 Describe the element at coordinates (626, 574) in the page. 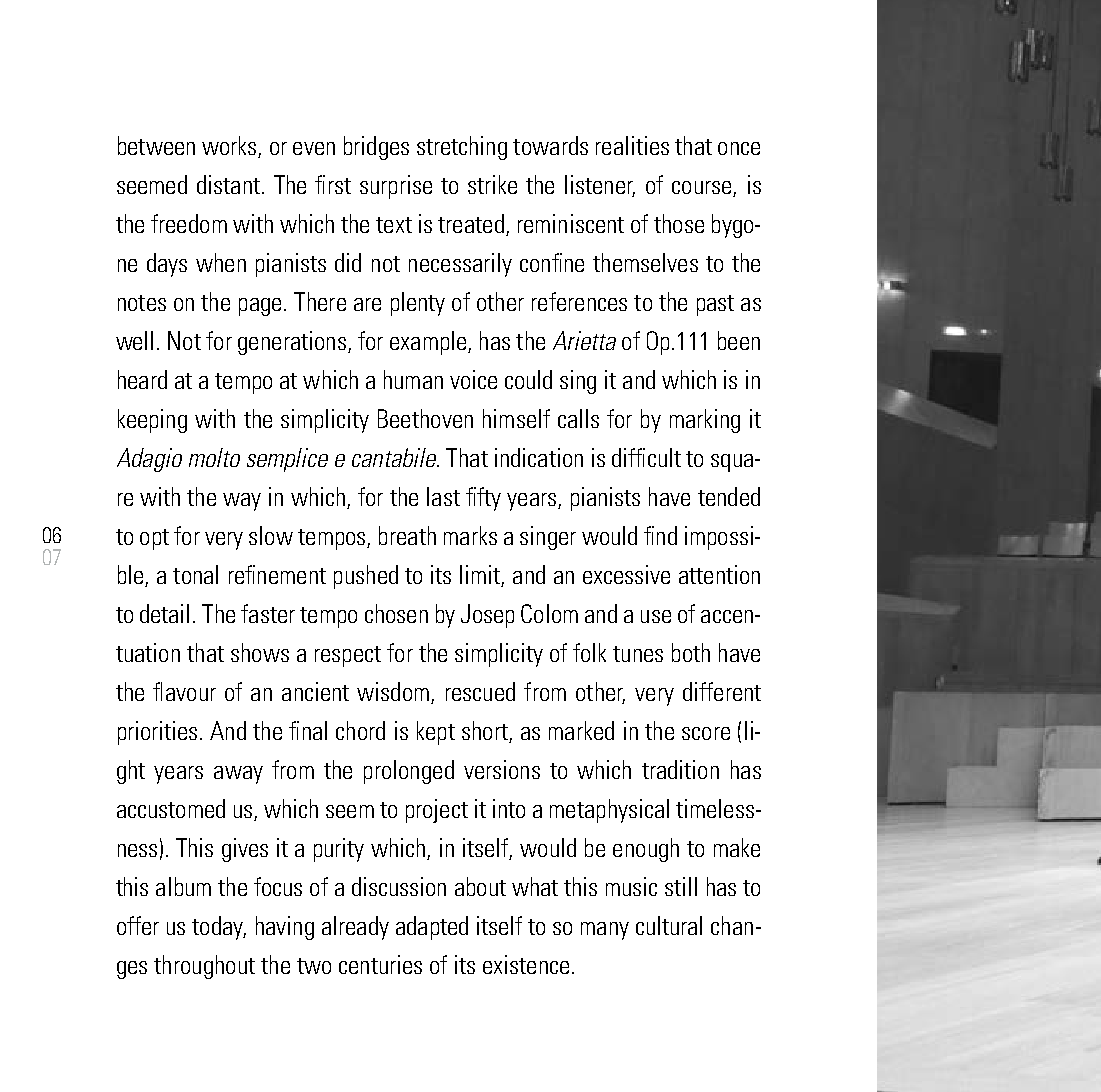

I see `excessive` at that location.
